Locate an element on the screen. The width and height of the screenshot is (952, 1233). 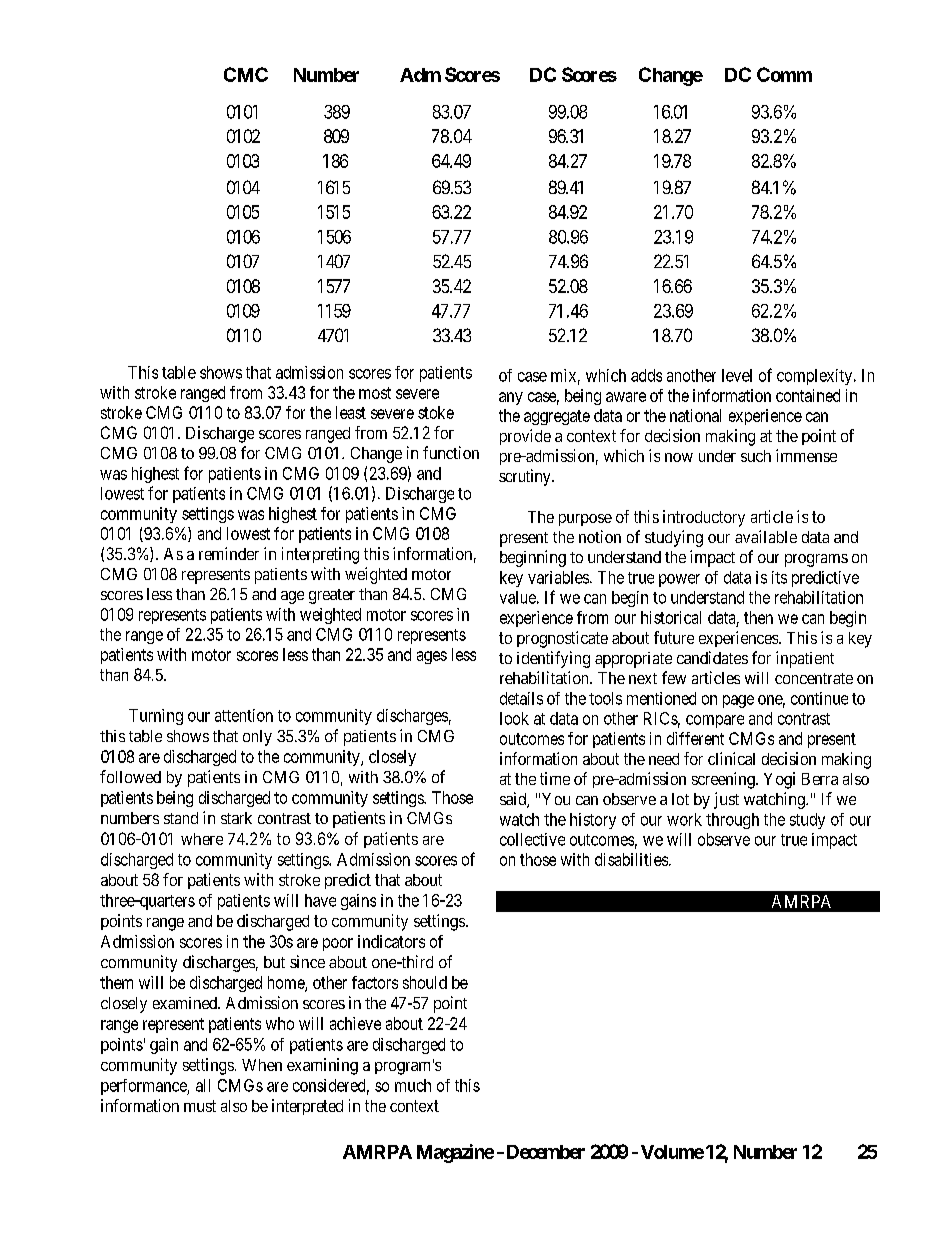
reminder is located at coordinates (229, 553).
